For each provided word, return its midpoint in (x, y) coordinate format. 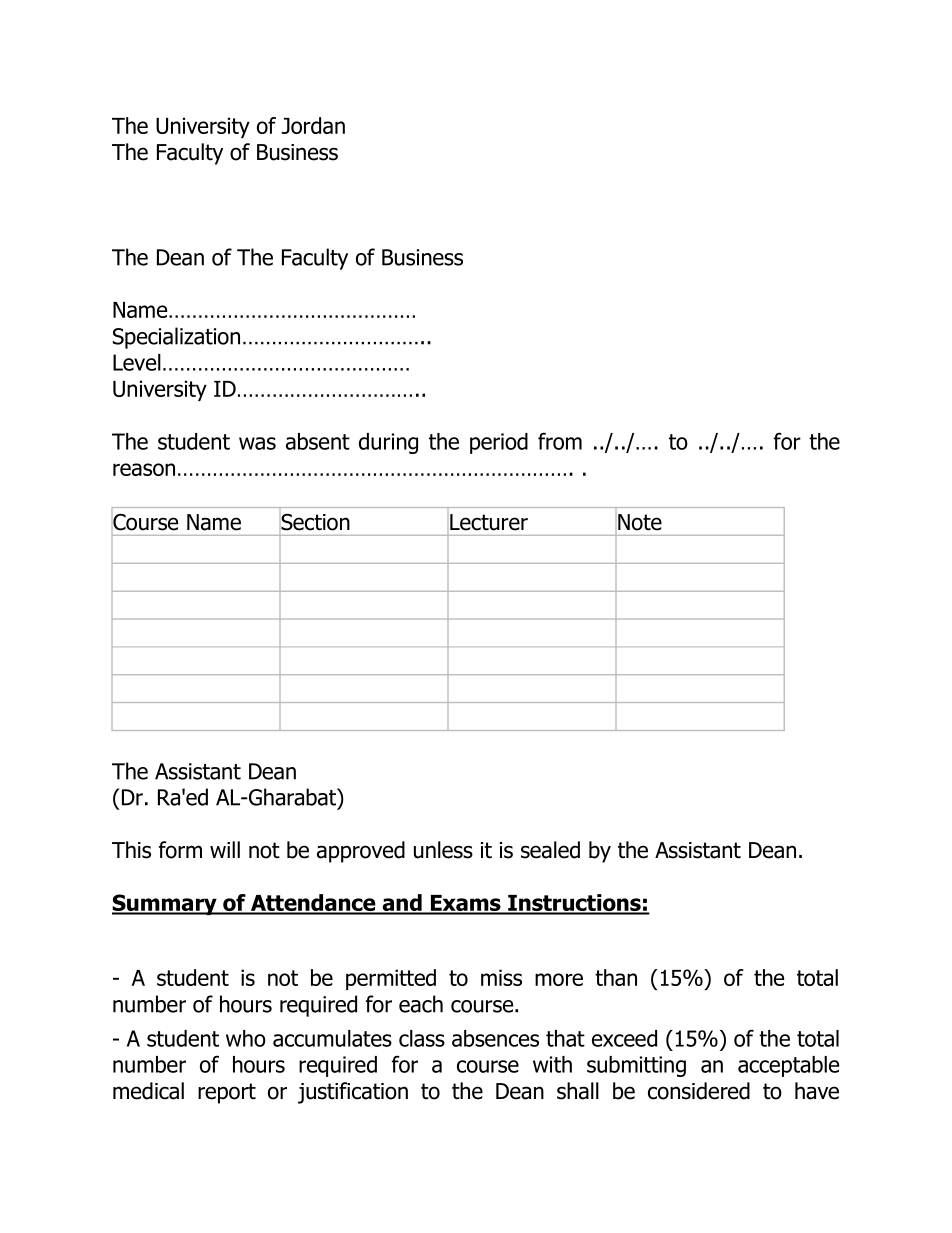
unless (443, 850)
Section (315, 522)
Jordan (313, 125)
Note (640, 522)
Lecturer (489, 522)
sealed (550, 850)
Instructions (574, 904)
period (499, 443)
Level (137, 362)
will (225, 849)
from (560, 441)
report (227, 1093)
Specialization (176, 338)
